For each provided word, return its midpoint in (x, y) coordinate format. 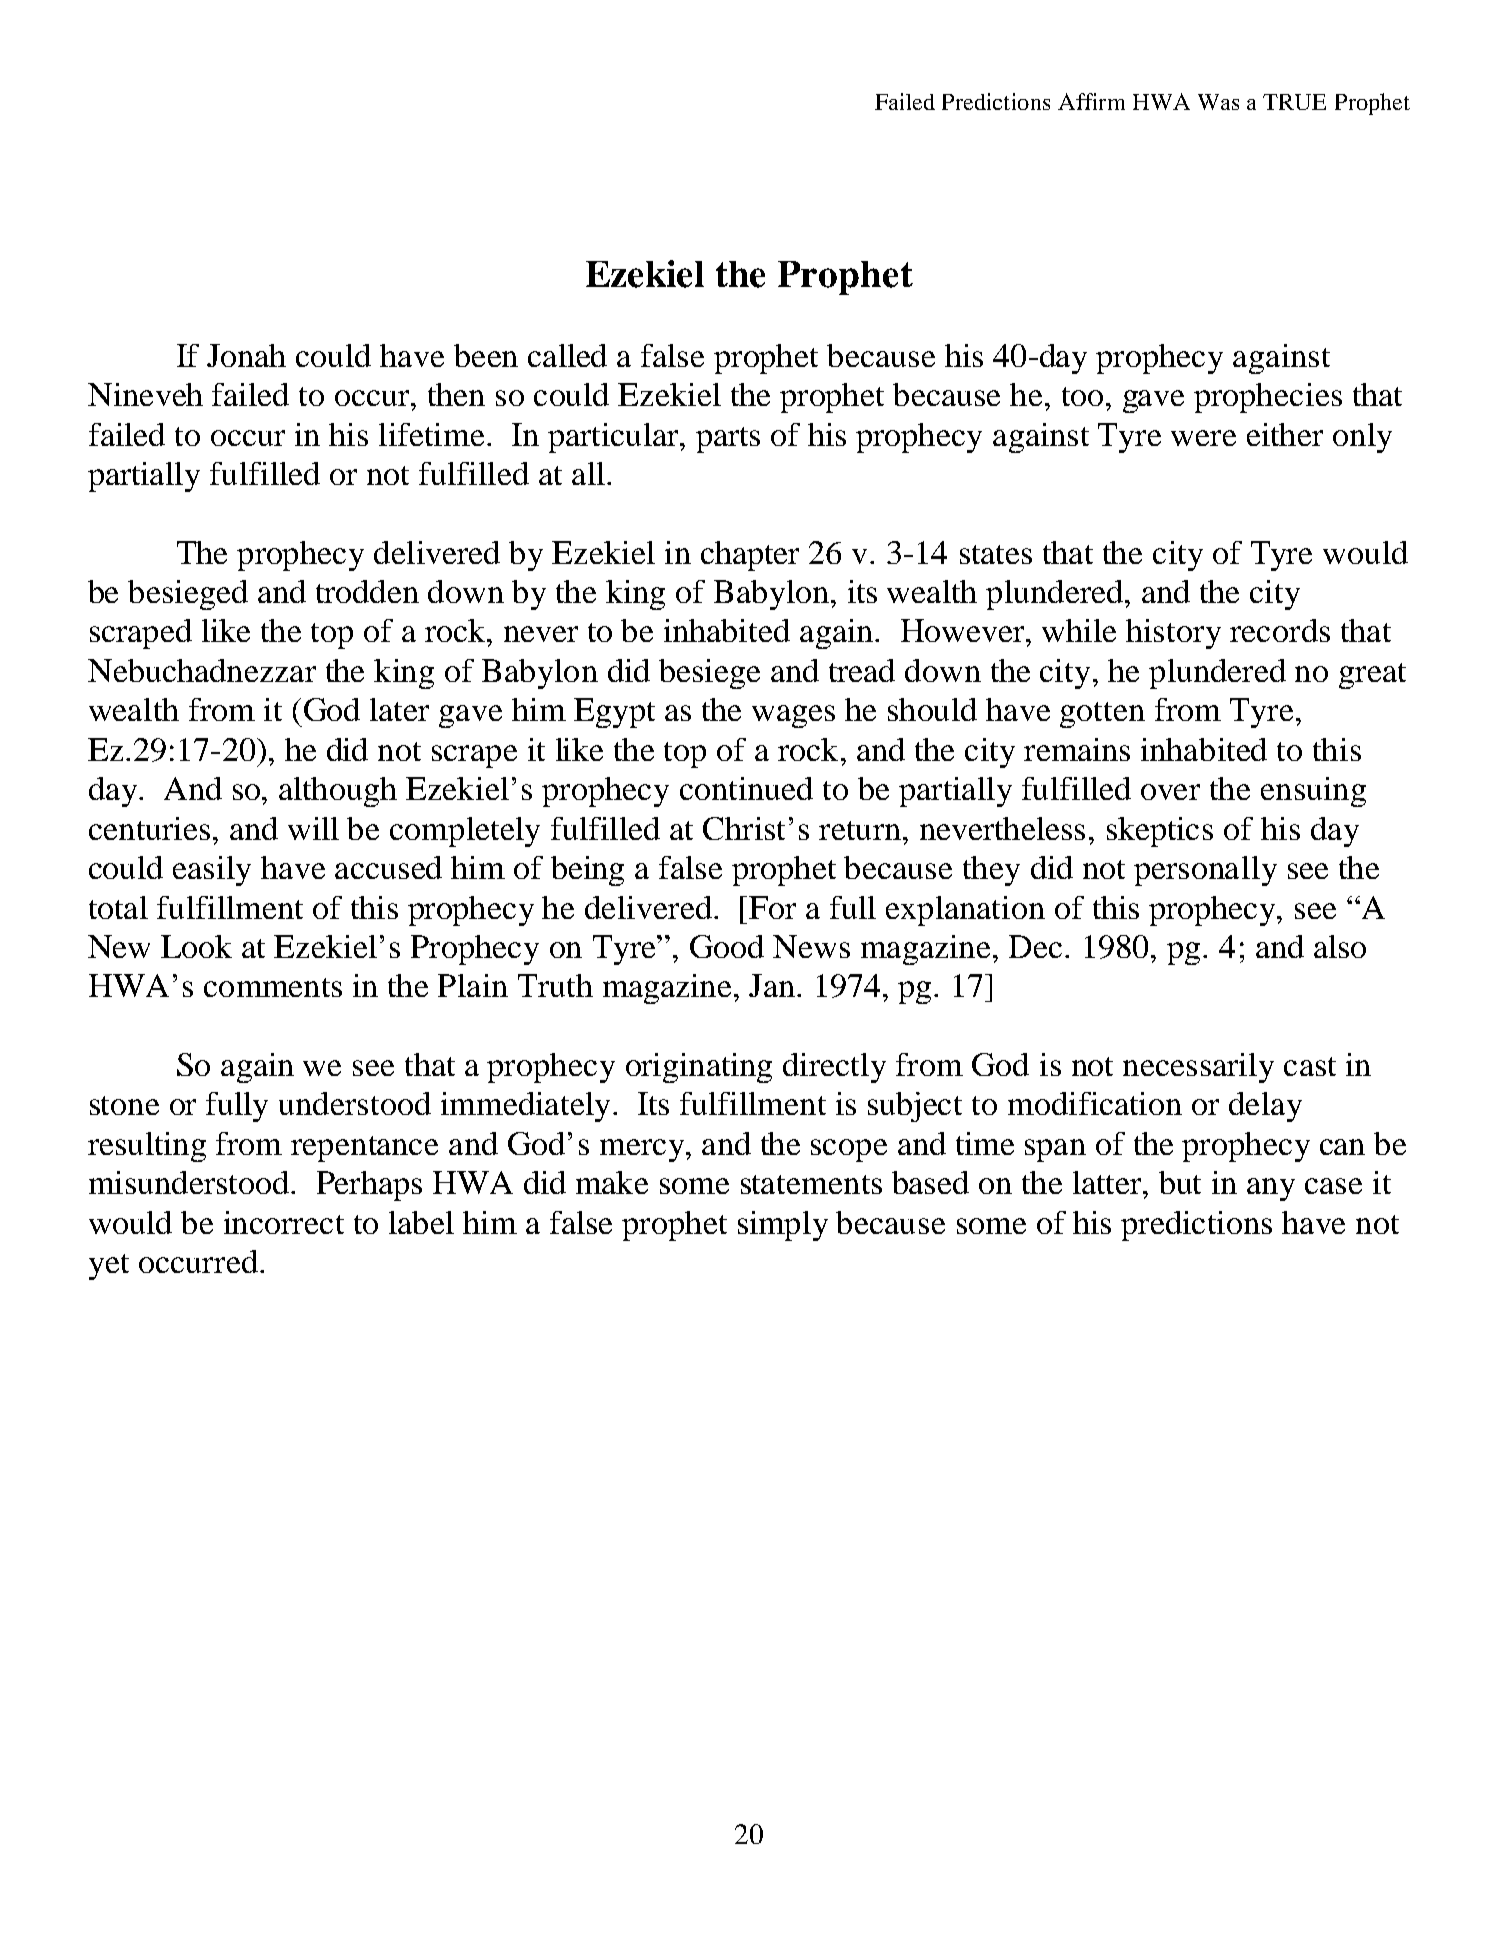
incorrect (284, 1222)
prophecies (1268, 398)
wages (793, 716)
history (1173, 634)
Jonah (246, 355)
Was (1218, 102)
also (1340, 946)
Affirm (1091, 101)
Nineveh (145, 394)
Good (727, 946)
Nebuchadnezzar (202, 670)
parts (728, 440)
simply (783, 1226)
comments (273, 987)
